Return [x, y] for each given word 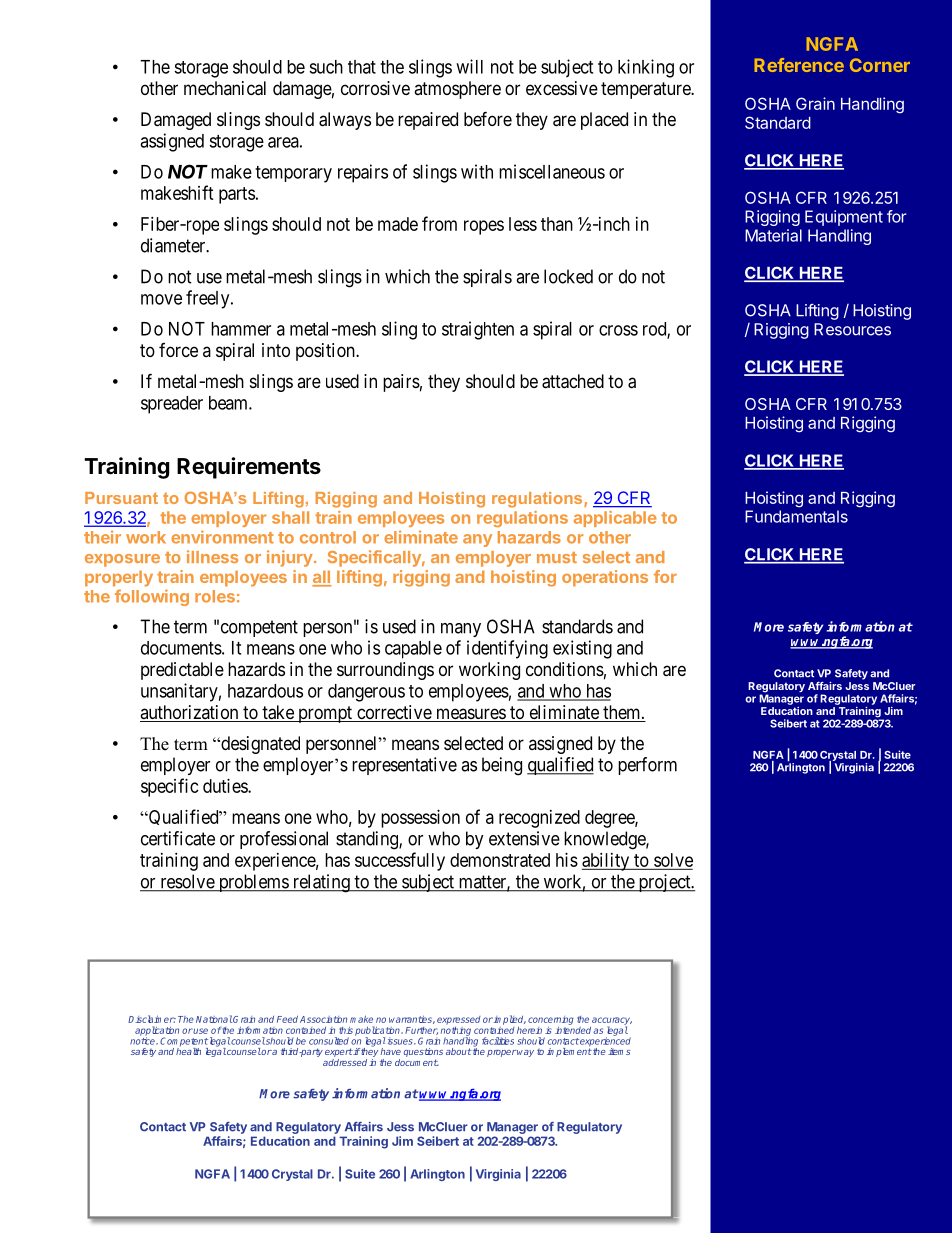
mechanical [225, 88]
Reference [799, 65]
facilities [498, 1041]
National [214, 1019]
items [619, 1051]
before [488, 118]
